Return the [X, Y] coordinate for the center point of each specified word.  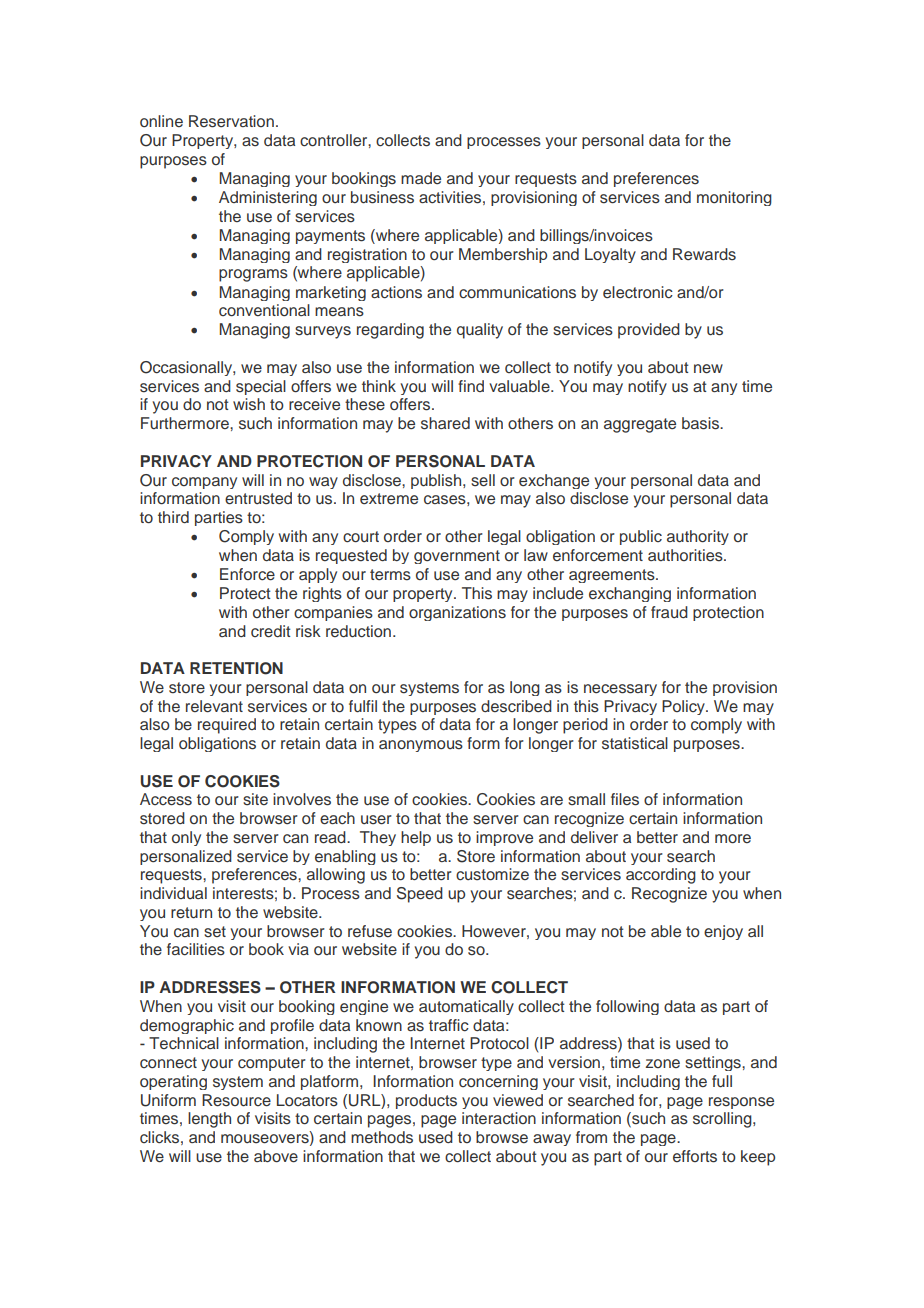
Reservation [231, 121]
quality [480, 331]
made [421, 178]
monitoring [734, 198]
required [227, 726]
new [708, 369]
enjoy [723, 932]
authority [698, 537]
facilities [196, 949]
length [209, 1120]
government [457, 557]
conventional [264, 310]
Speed [420, 895]
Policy [684, 707]
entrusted [258, 498]
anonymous [421, 746]
